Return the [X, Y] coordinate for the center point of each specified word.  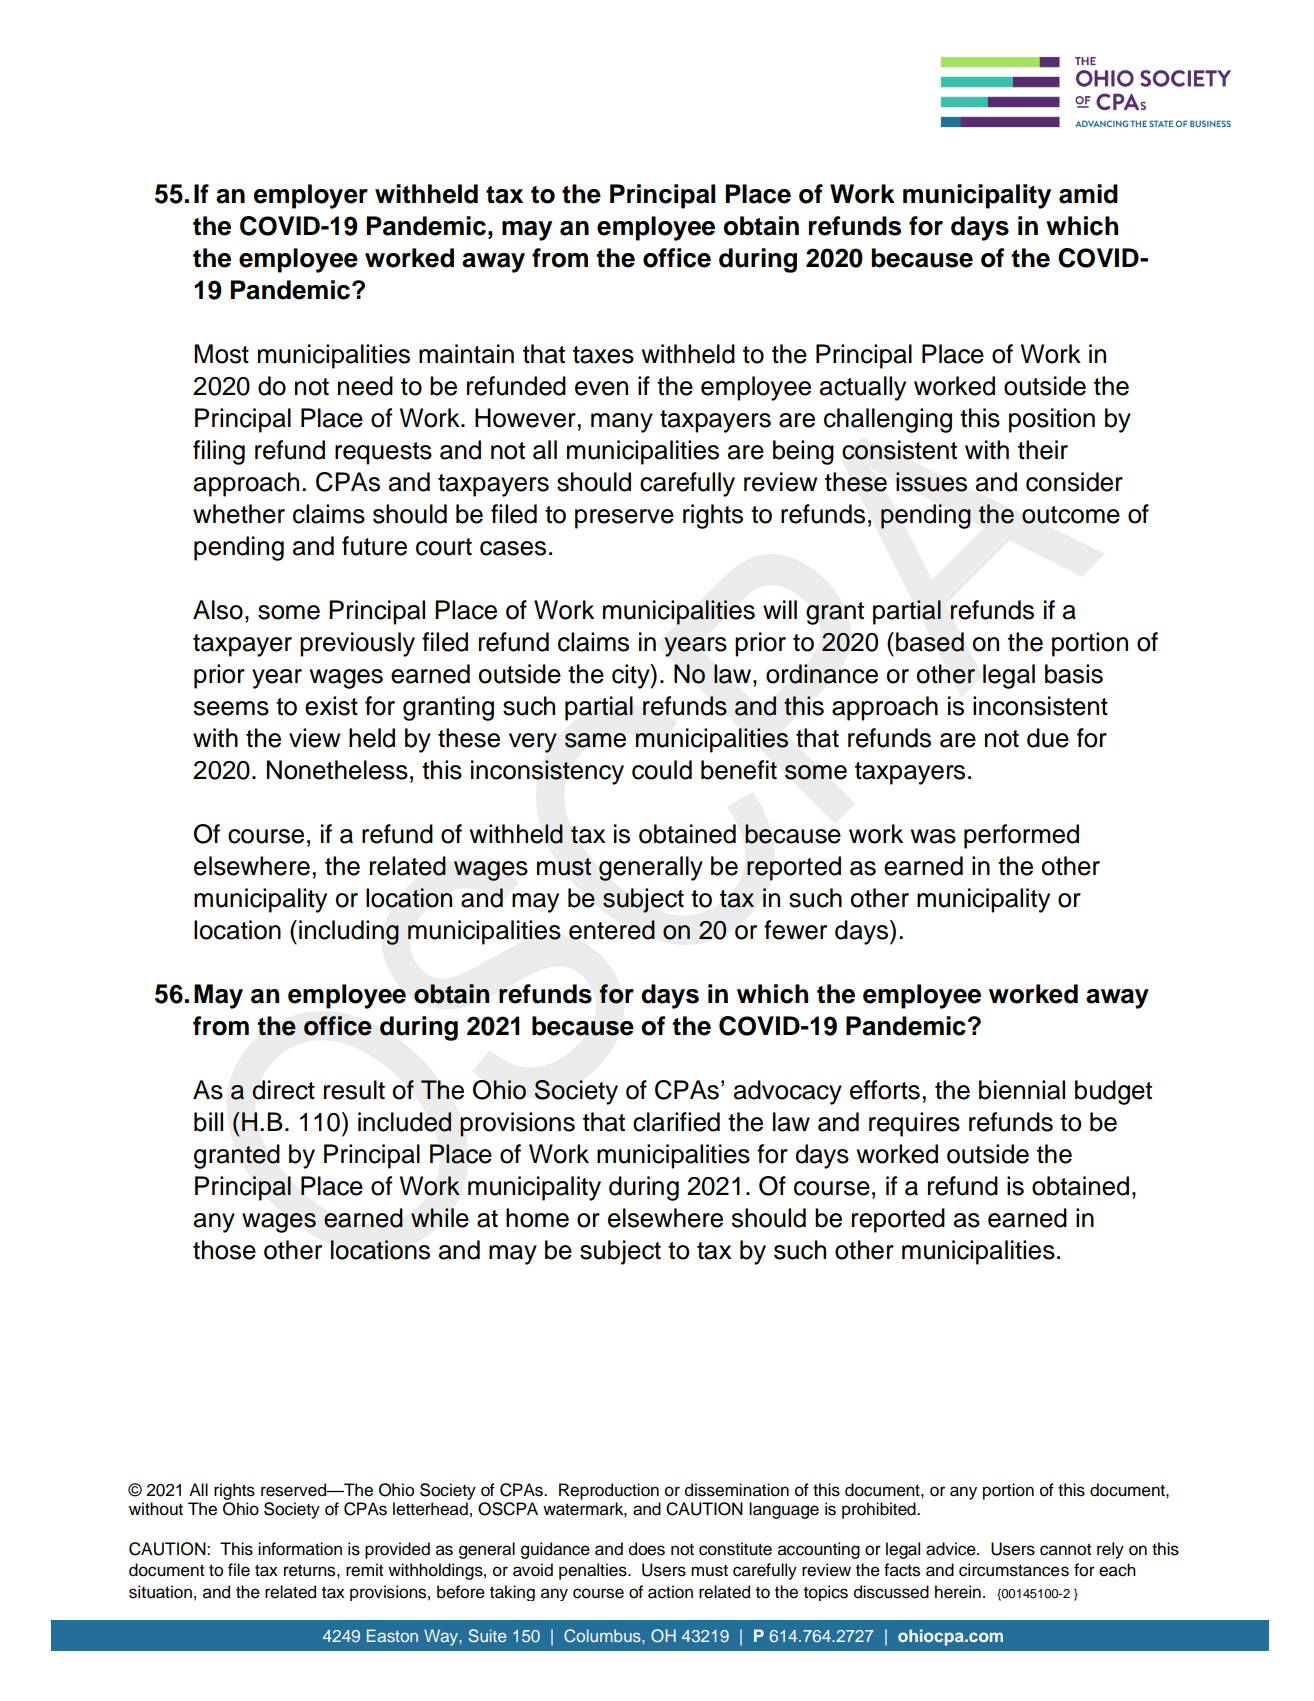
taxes [603, 355]
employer [311, 196]
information [300, 1549]
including [349, 932]
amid [1088, 194]
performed [1021, 836]
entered [612, 930]
